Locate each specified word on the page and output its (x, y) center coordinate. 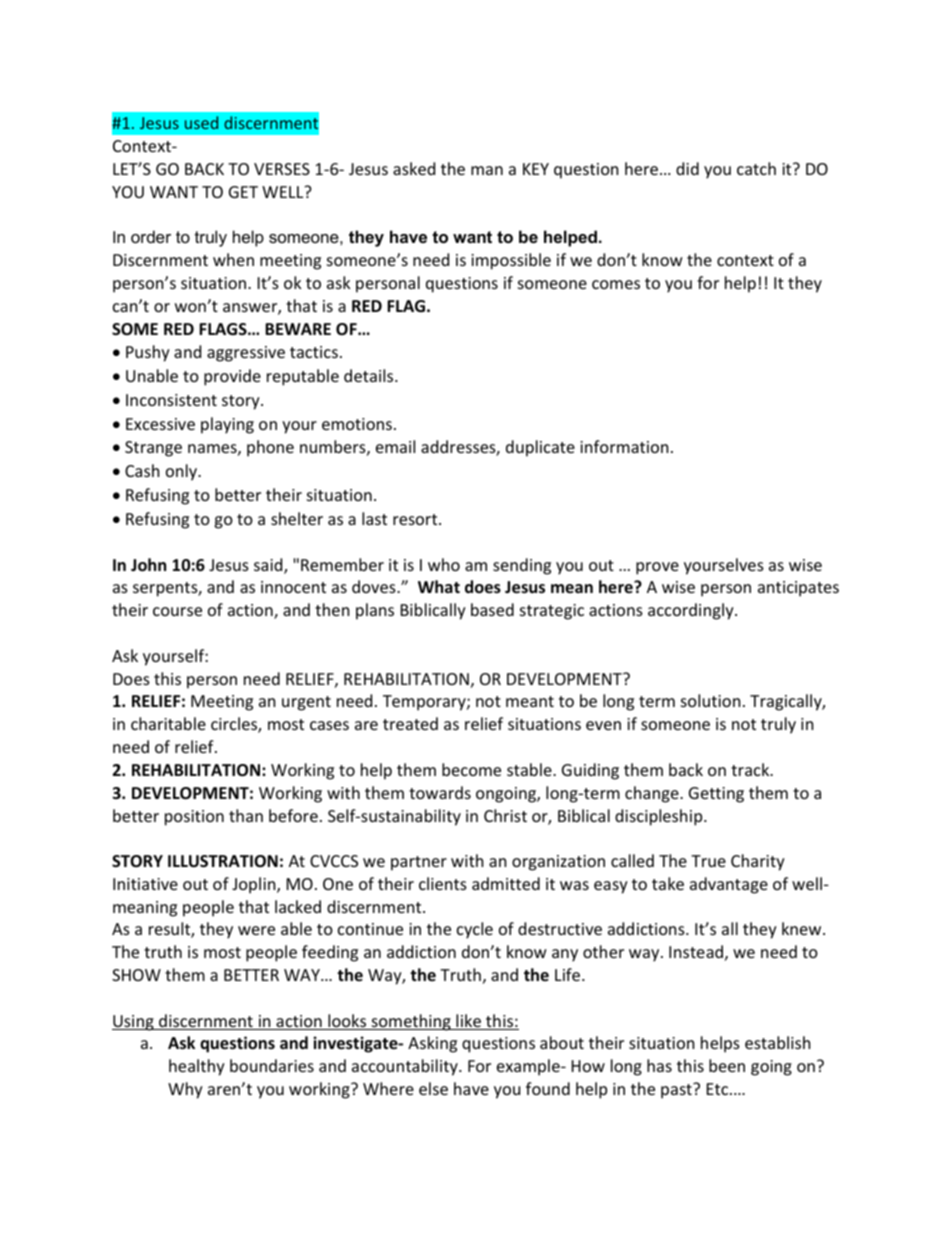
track (751, 769)
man (487, 170)
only (183, 472)
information (624, 446)
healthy (197, 1067)
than (246, 815)
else (433, 1088)
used (201, 122)
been (727, 1065)
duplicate (540, 448)
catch (756, 168)
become (471, 769)
